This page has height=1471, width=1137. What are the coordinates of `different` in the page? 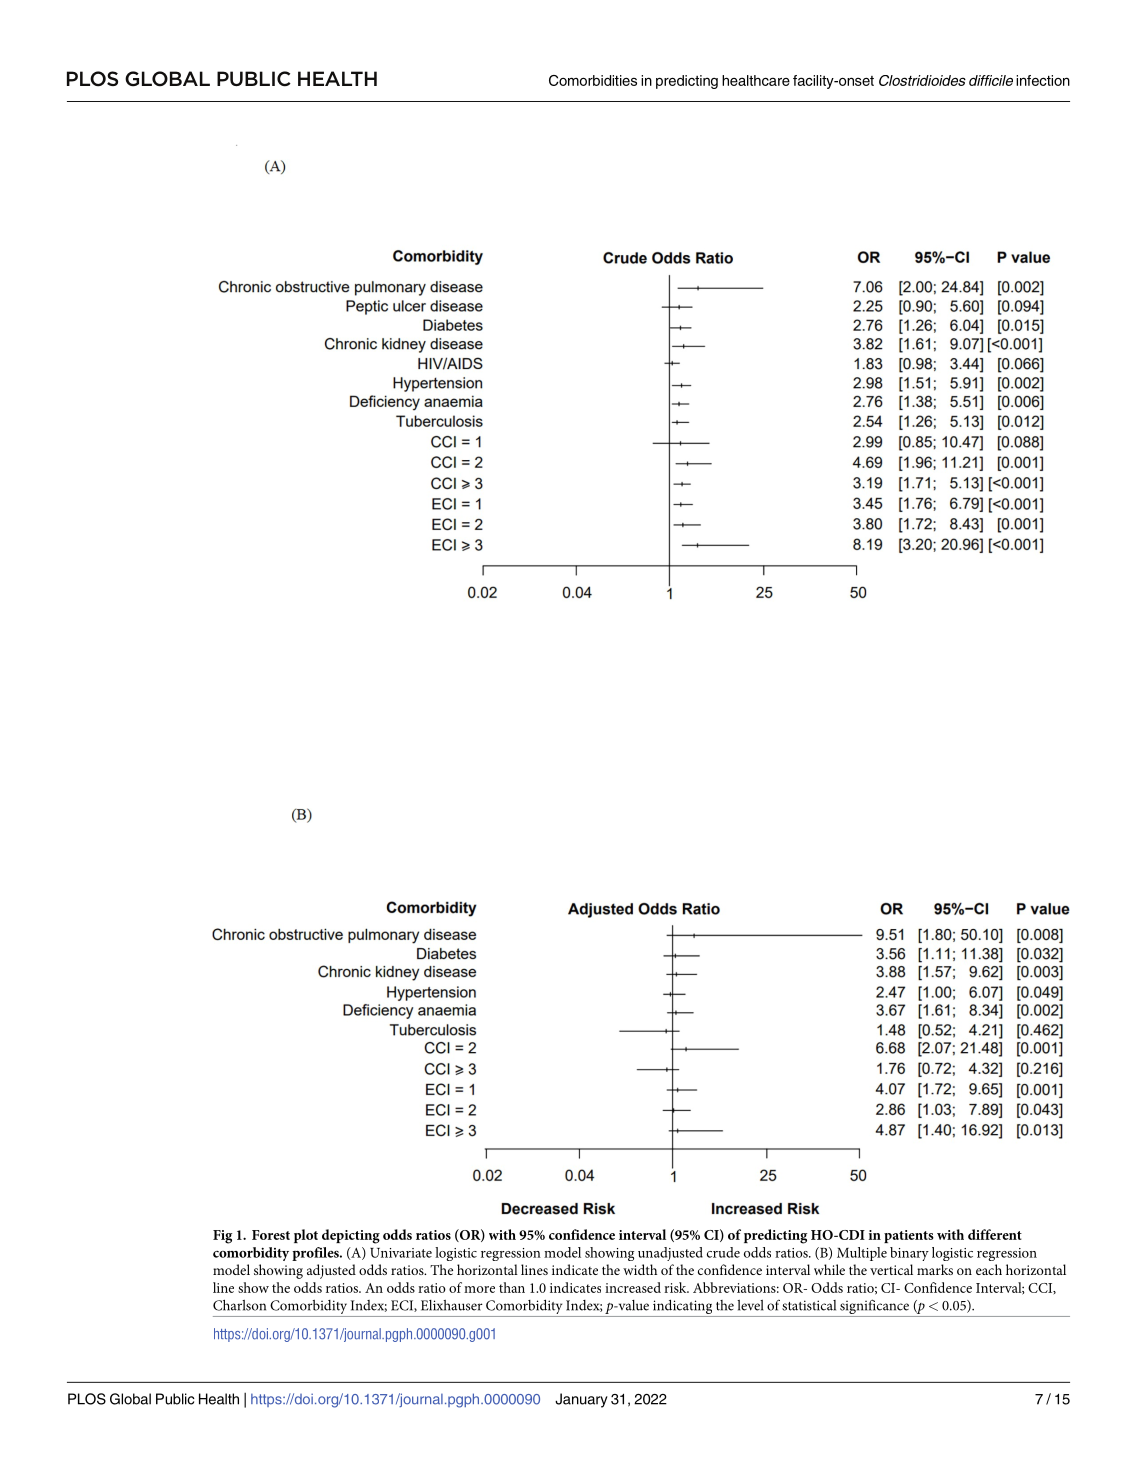 It's located at (995, 1234).
